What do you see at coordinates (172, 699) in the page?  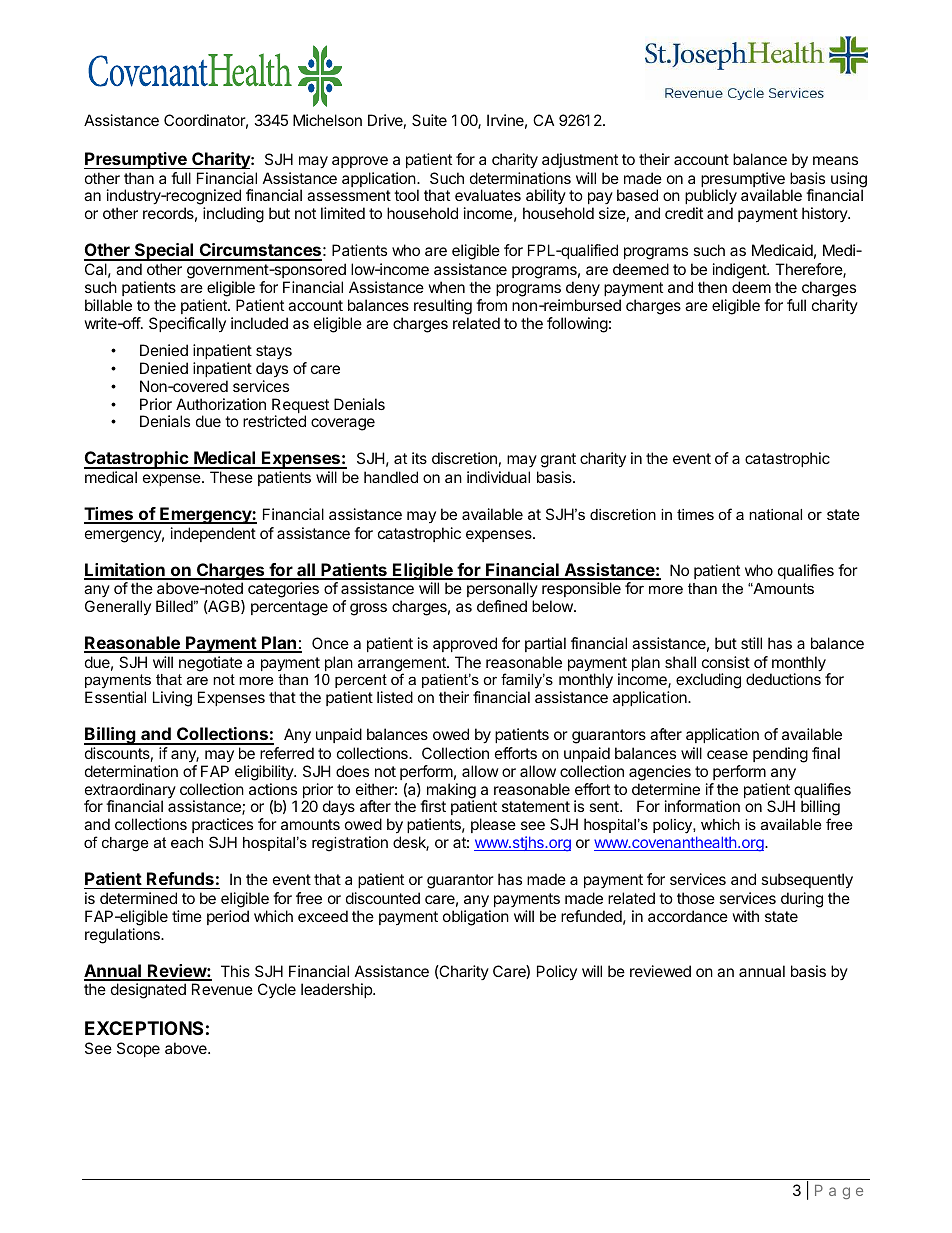 I see `Living` at bounding box center [172, 699].
